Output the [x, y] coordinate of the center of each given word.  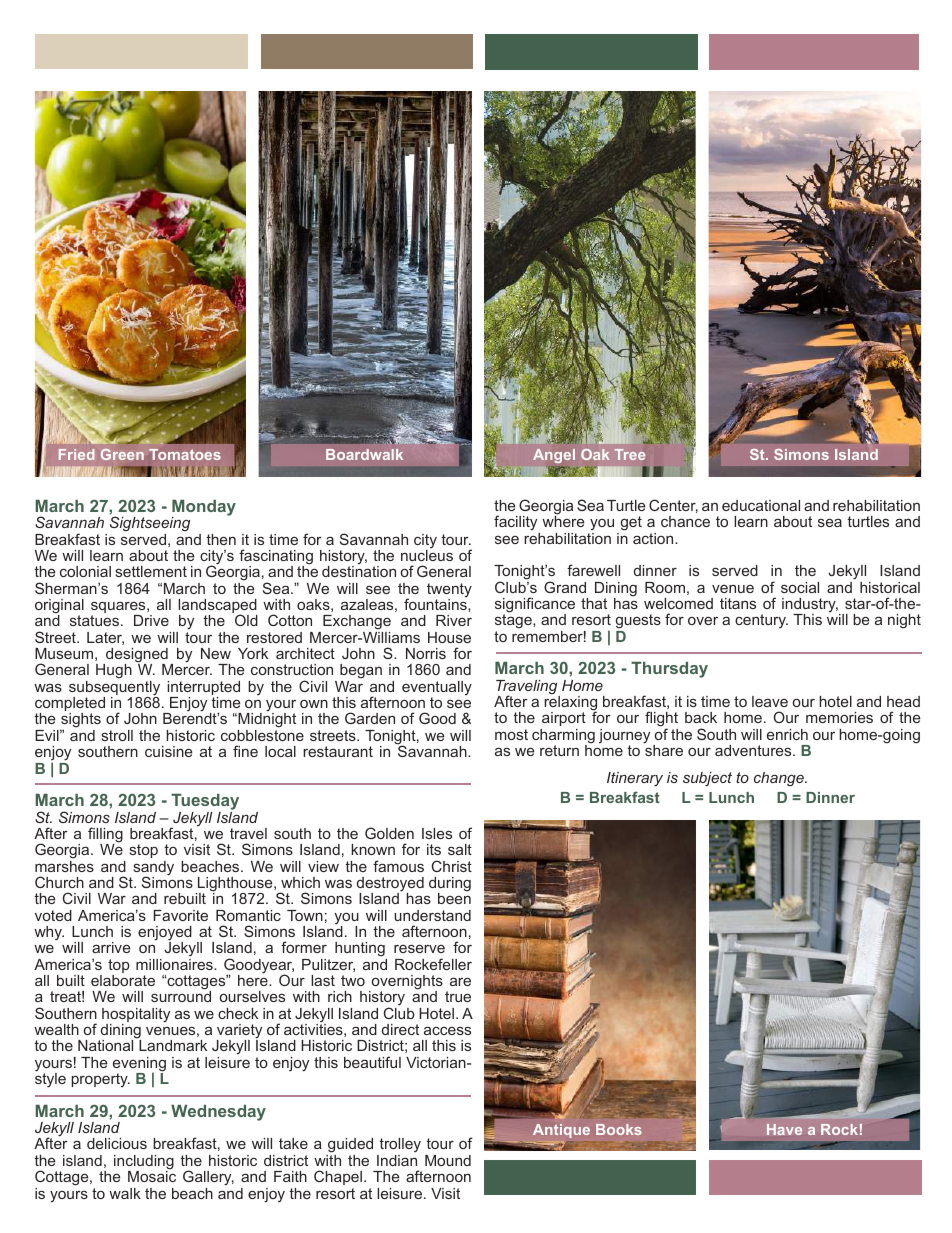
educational [761, 505]
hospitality [136, 1016]
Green [122, 454]
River [454, 620]
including [144, 1163]
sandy [154, 869]
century [761, 621]
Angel [554, 458]
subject [707, 779]
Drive [151, 620]
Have [784, 1129]
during [450, 885]
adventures [754, 750]
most [511, 734]
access [447, 1030]
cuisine [168, 751]
